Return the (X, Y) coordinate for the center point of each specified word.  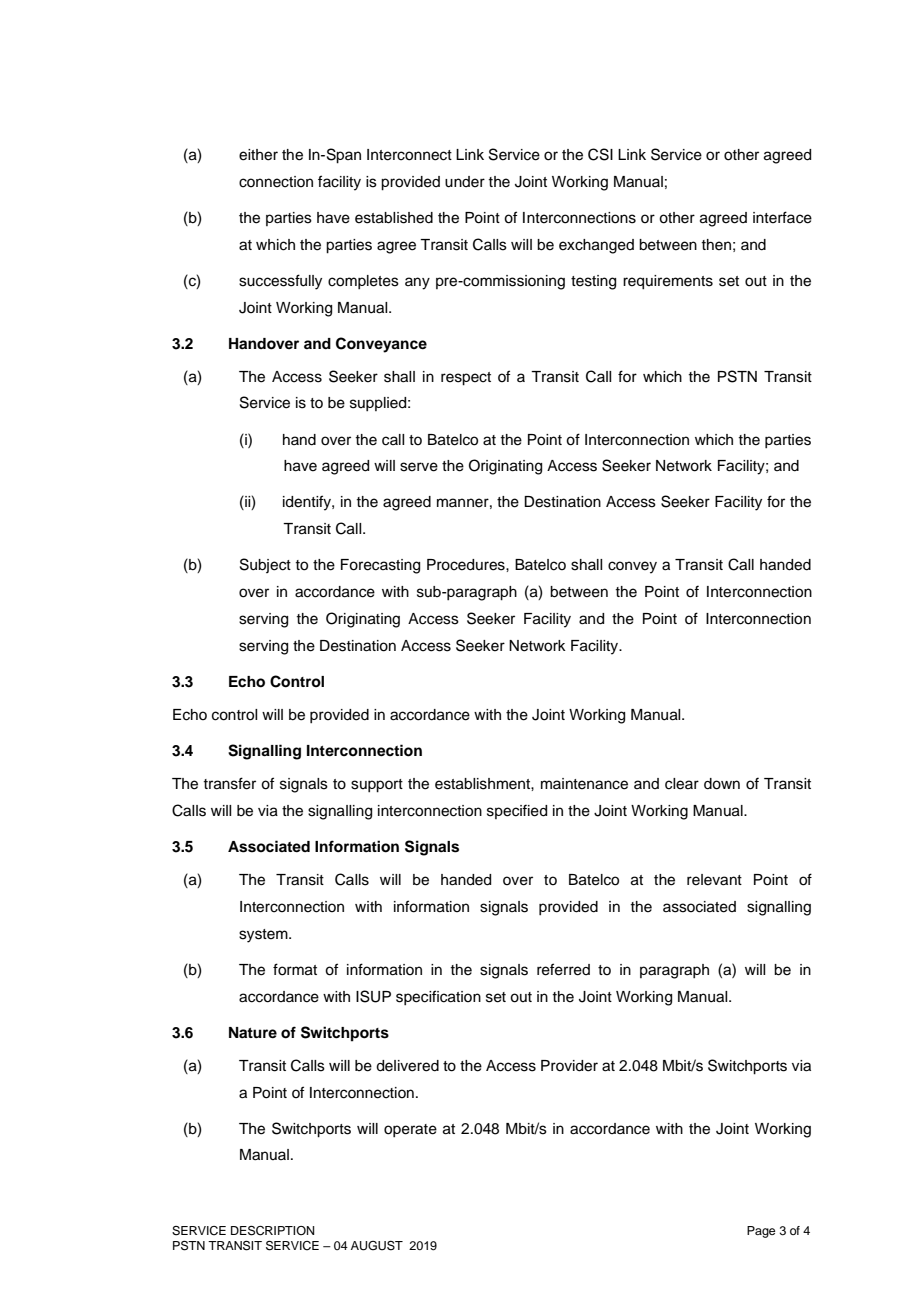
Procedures (467, 565)
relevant (714, 880)
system (264, 936)
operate (410, 1130)
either (258, 155)
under (465, 182)
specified (517, 811)
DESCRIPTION (272, 1231)
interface (782, 217)
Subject (265, 565)
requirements (668, 282)
